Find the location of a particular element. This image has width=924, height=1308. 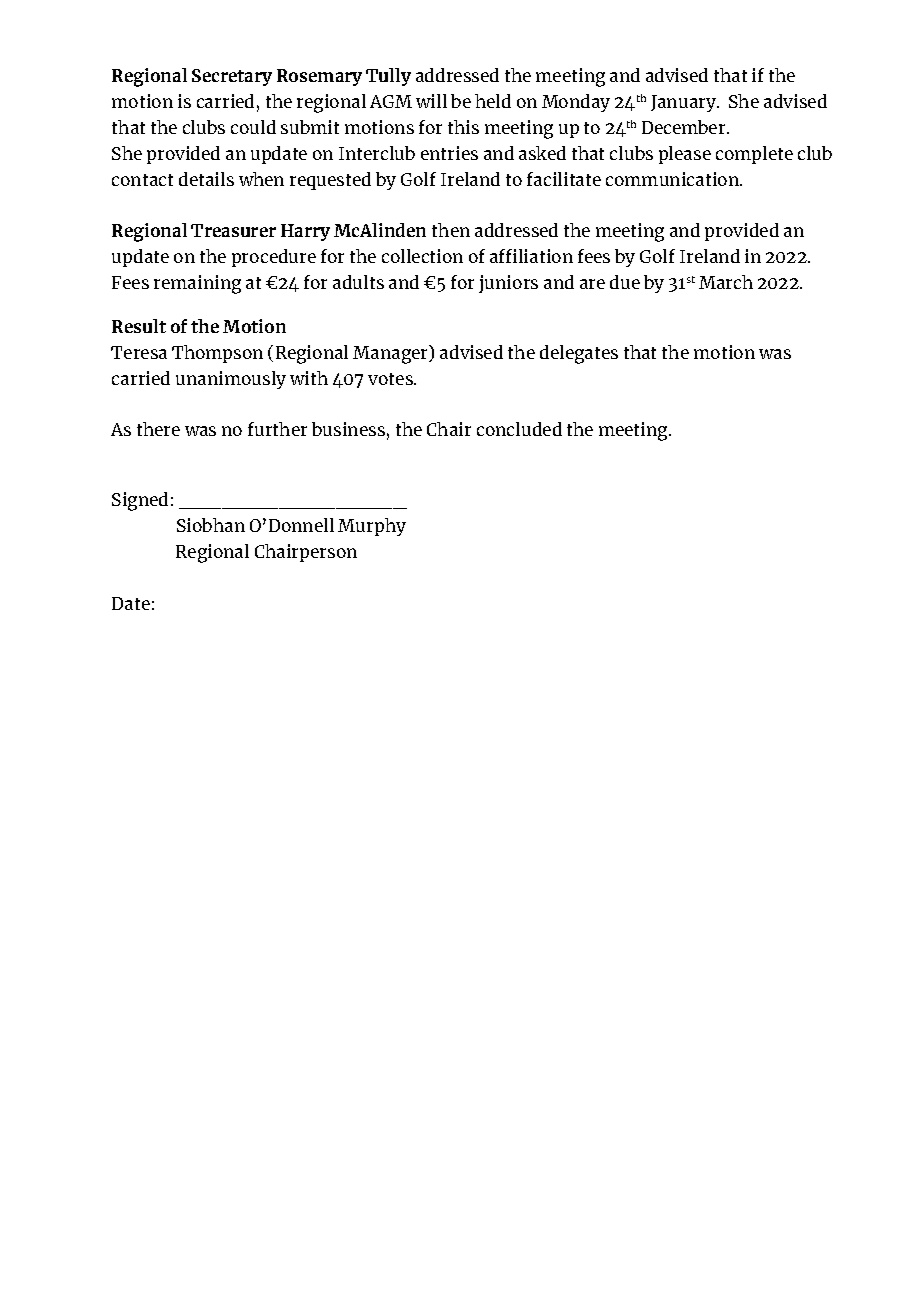

then is located at coordinates (451, 230).
